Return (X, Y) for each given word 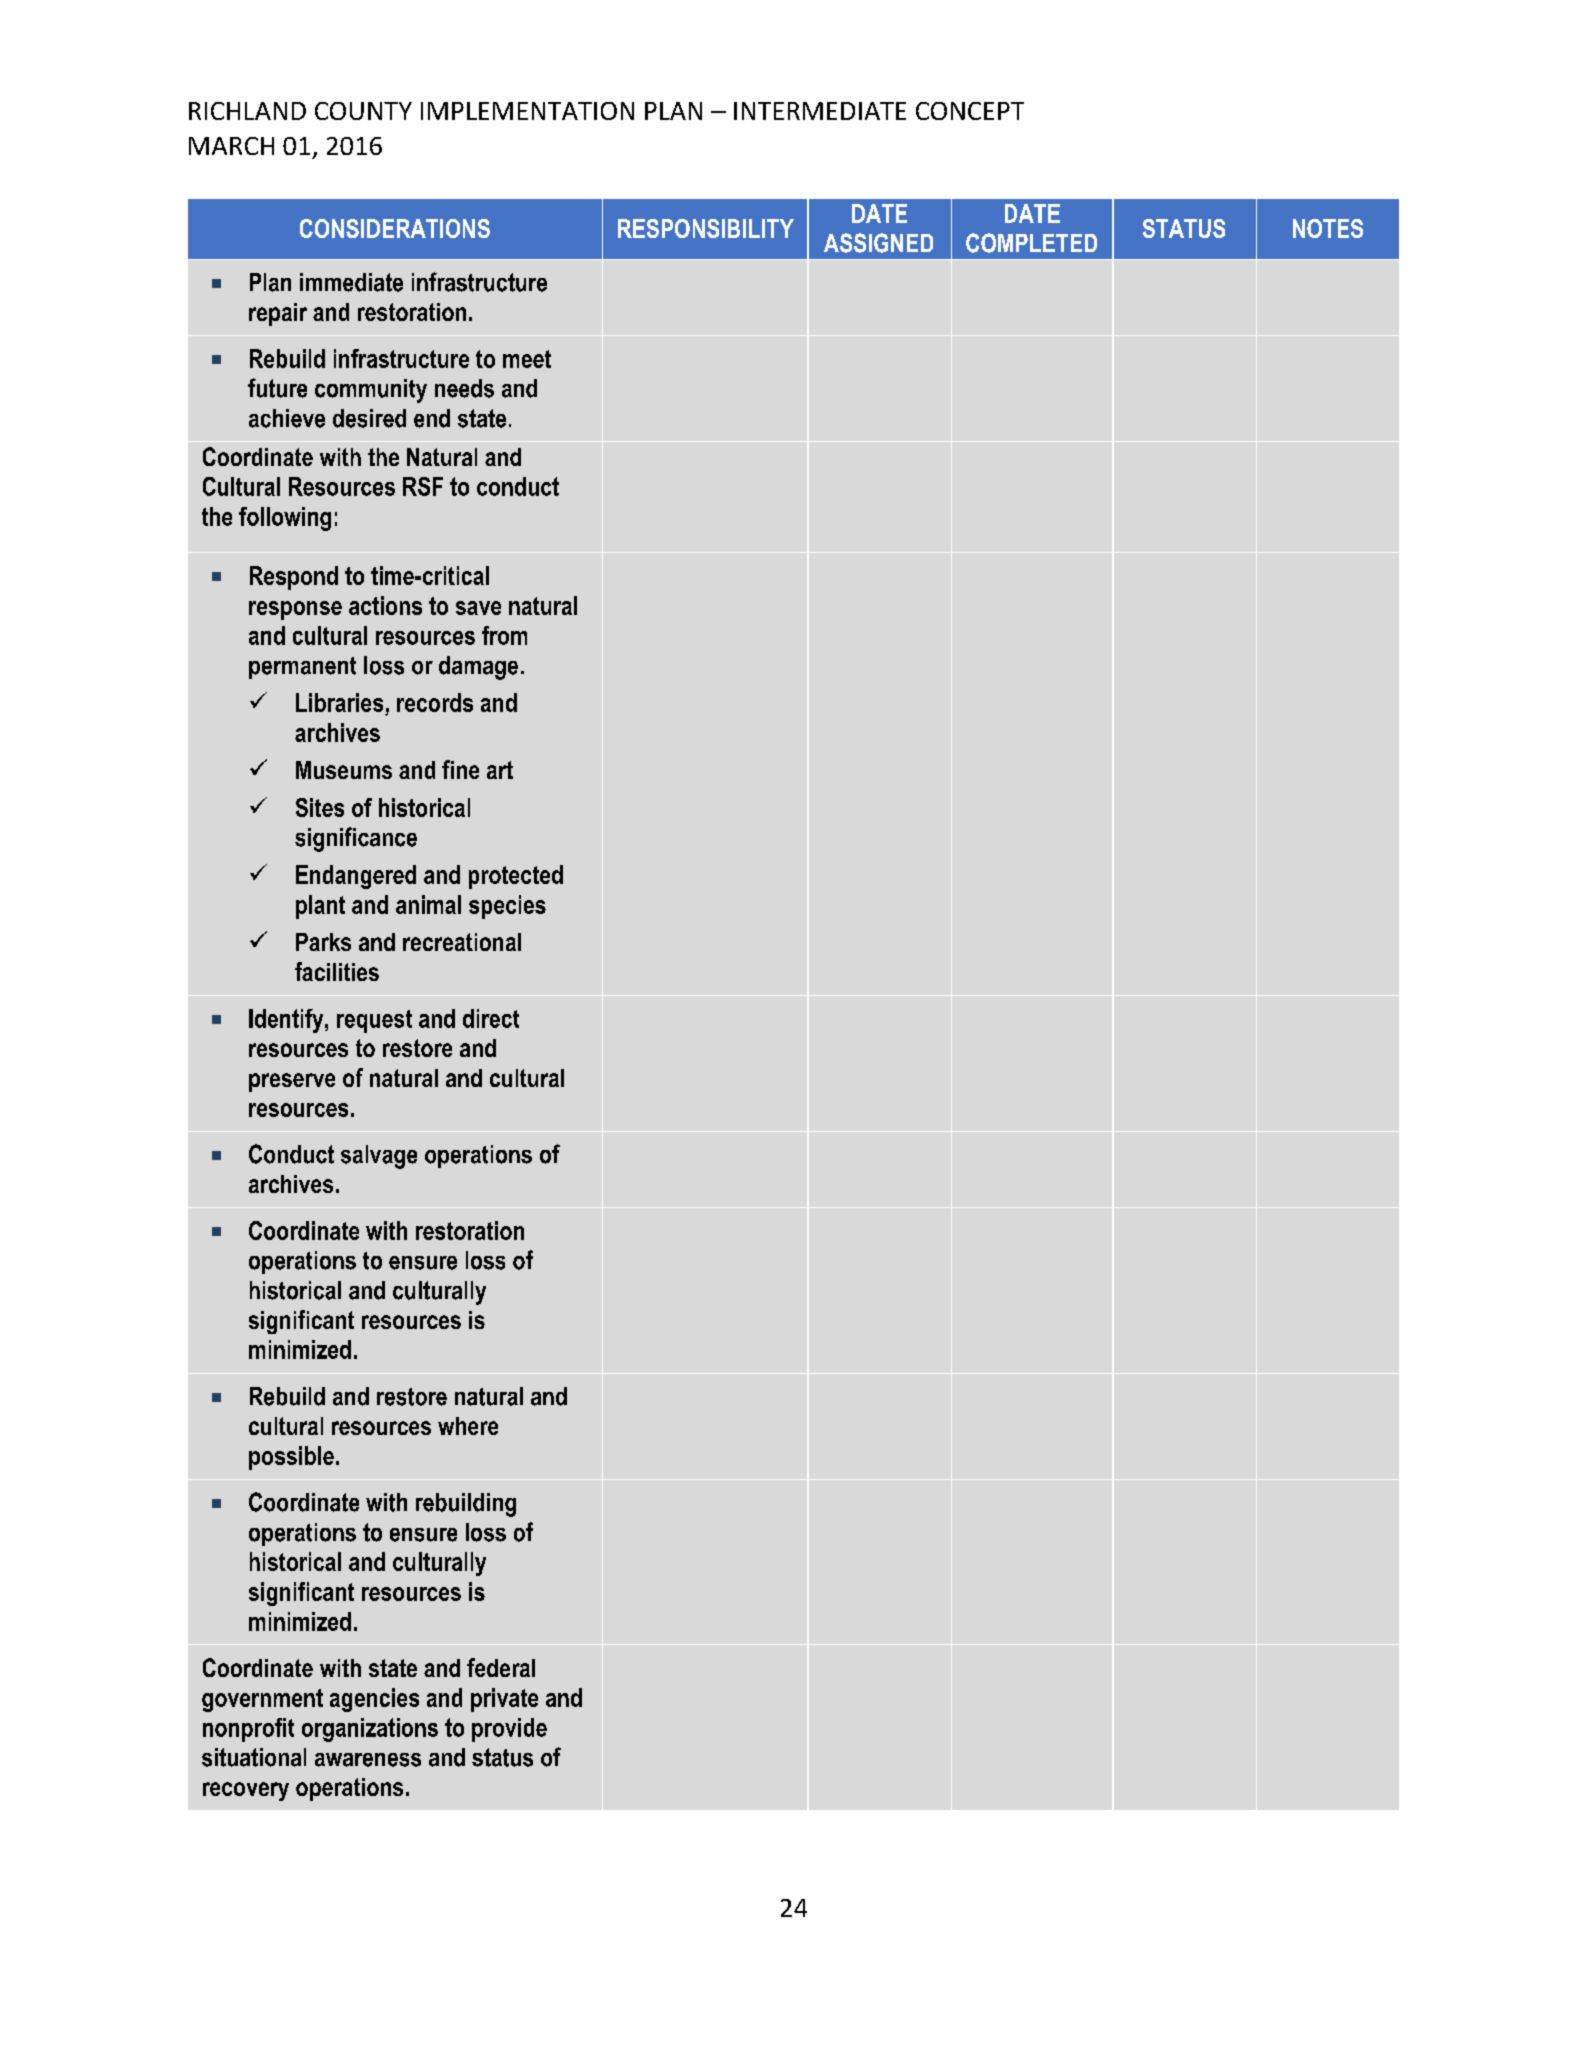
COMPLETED (1031, 243)
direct (491, 1018)
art (500, 770)
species (507, 907)
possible (291, 1458)
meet (527, 359)
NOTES (1328, 228)
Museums (344, 770)
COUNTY (363, 111)
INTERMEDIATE (820, 111)
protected (516, 877)
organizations (370, 1730)
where (468, 1426)
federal (501, 1667)
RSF (423, 486)
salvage (379, 1157)
